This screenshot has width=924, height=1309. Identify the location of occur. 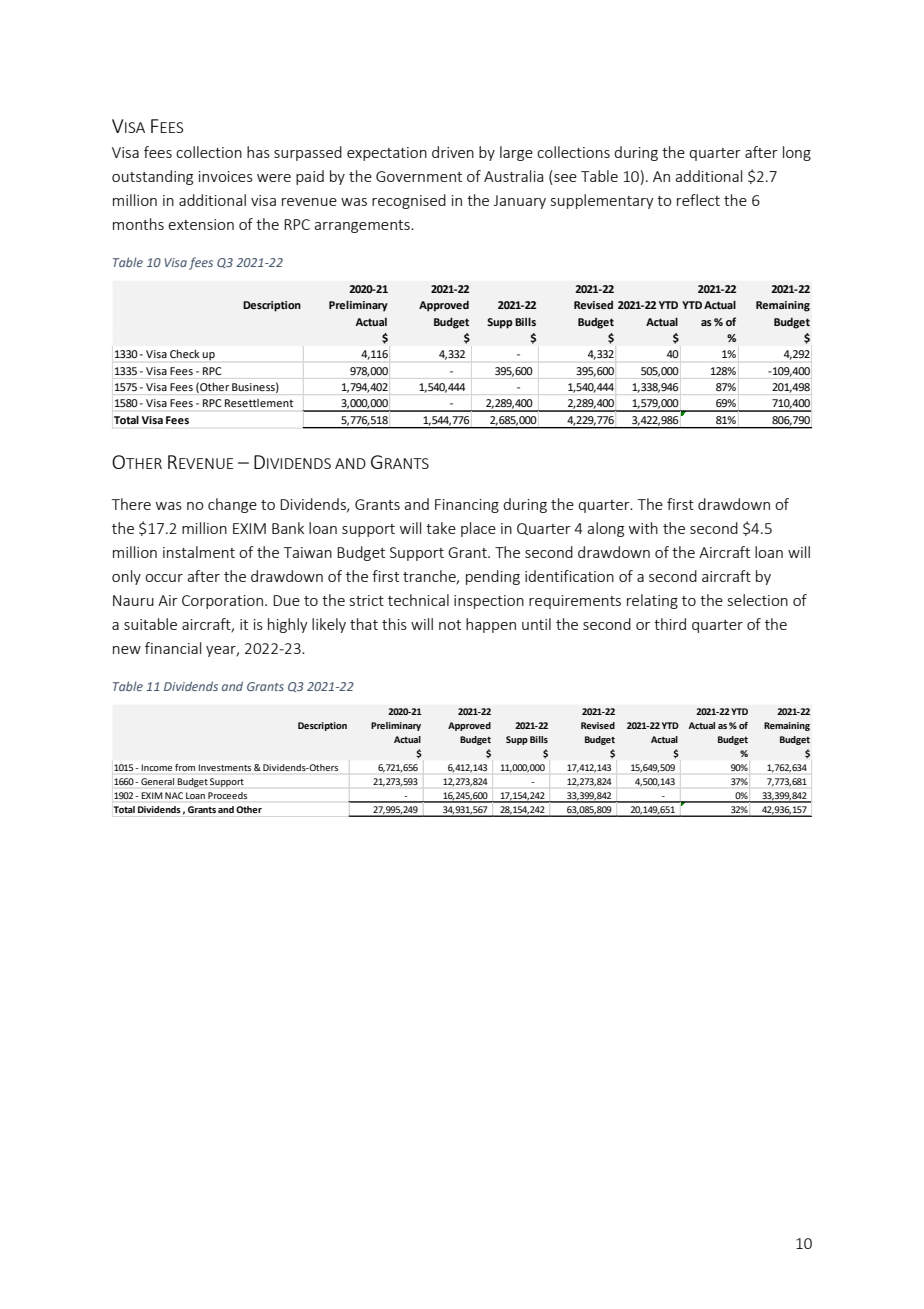
(164, 578).
